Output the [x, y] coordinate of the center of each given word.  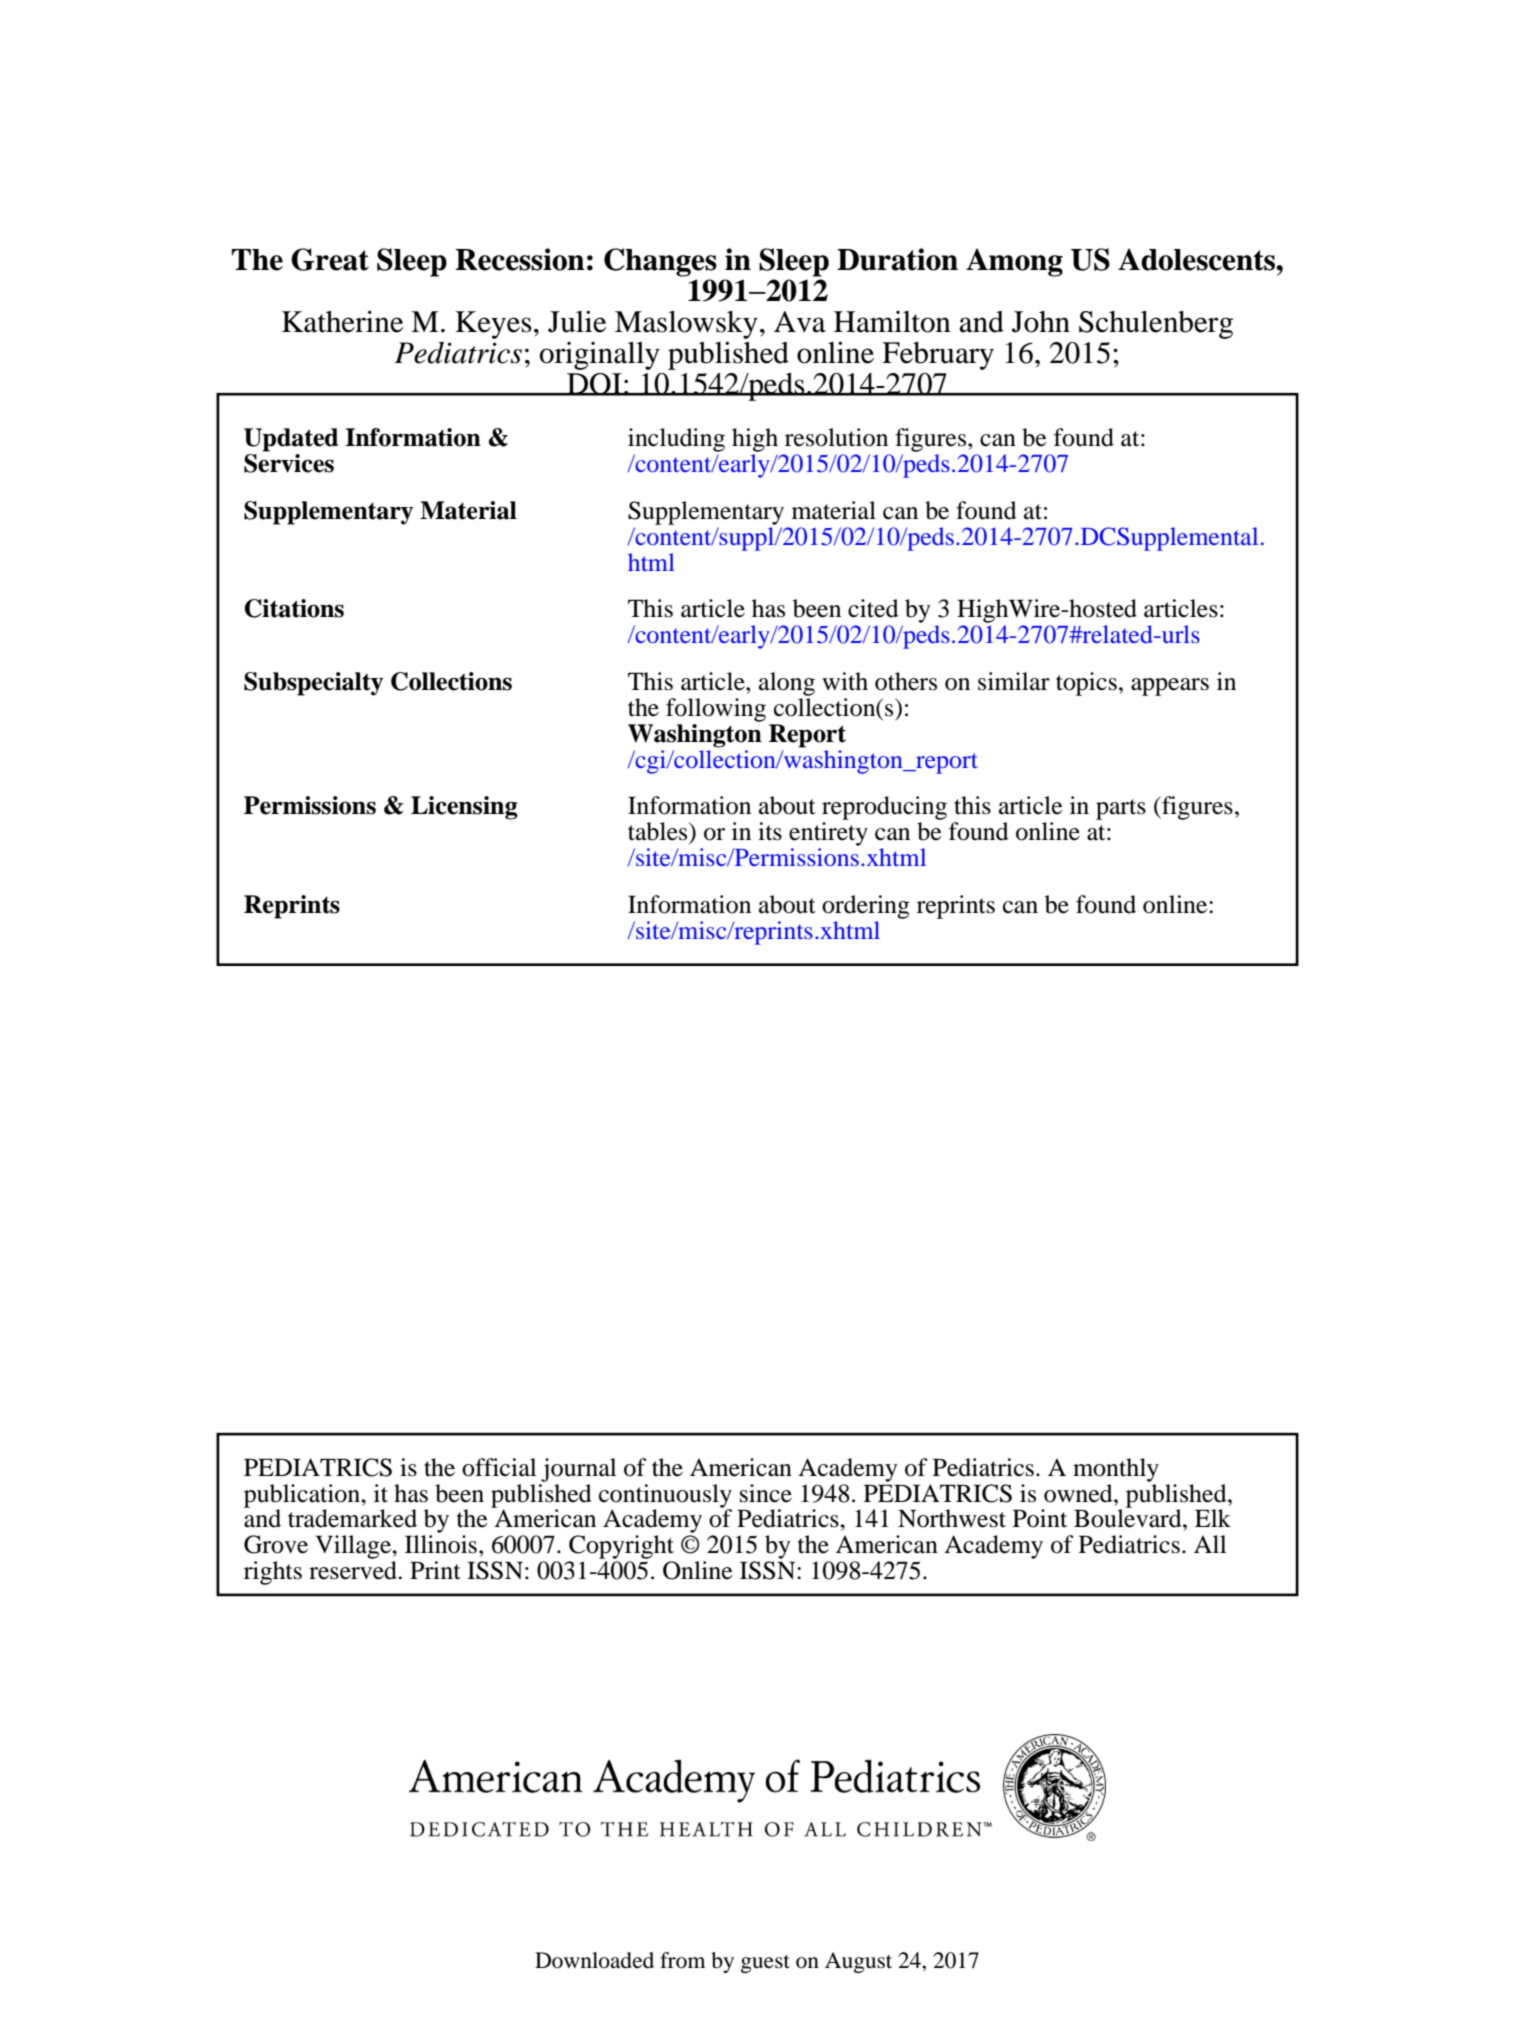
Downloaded [594, 1960]
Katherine [342, 321]
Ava [800, 322]
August [858, 1962]
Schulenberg [1156, 325]
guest [765, 1964]
